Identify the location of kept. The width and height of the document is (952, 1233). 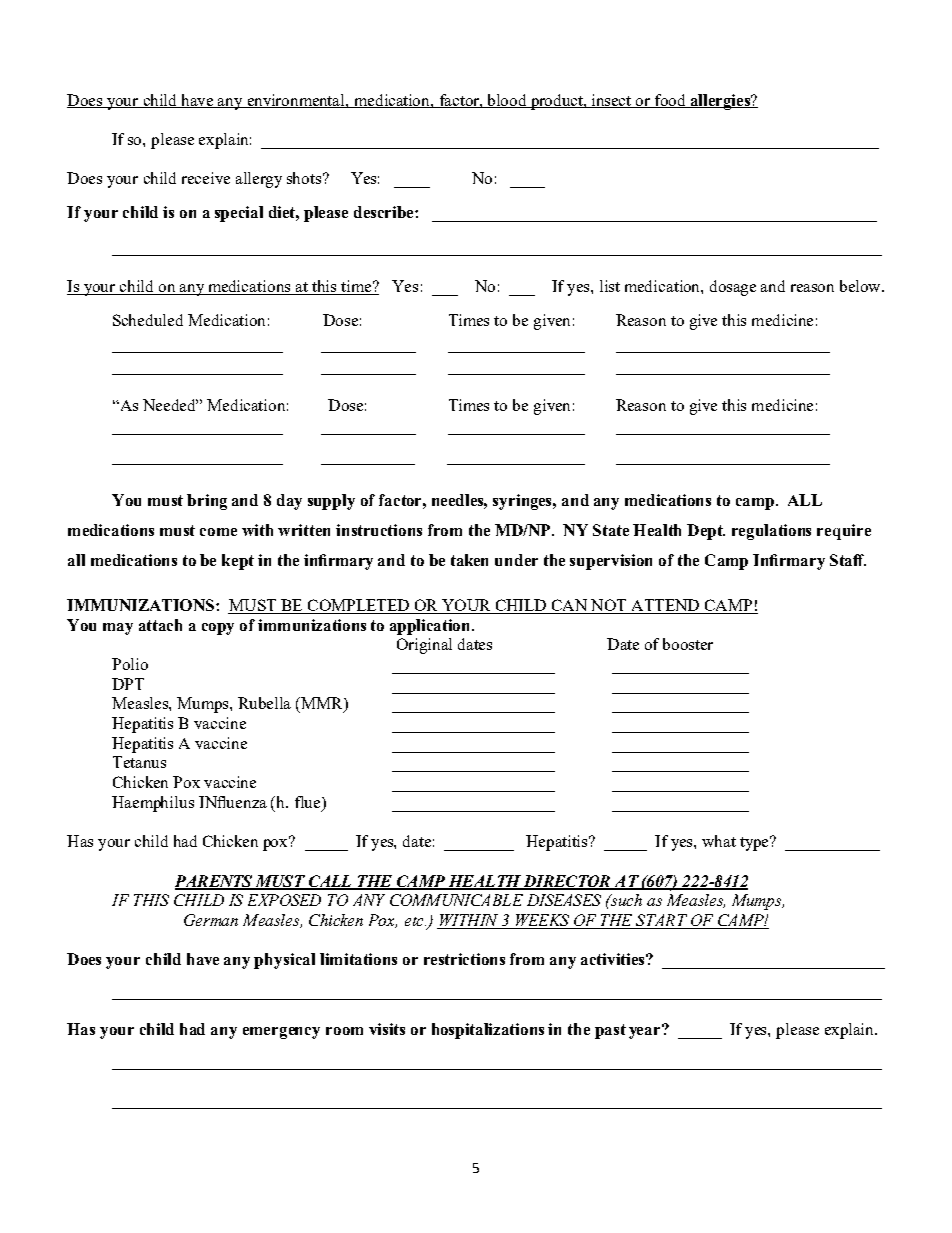
(238, 562).
